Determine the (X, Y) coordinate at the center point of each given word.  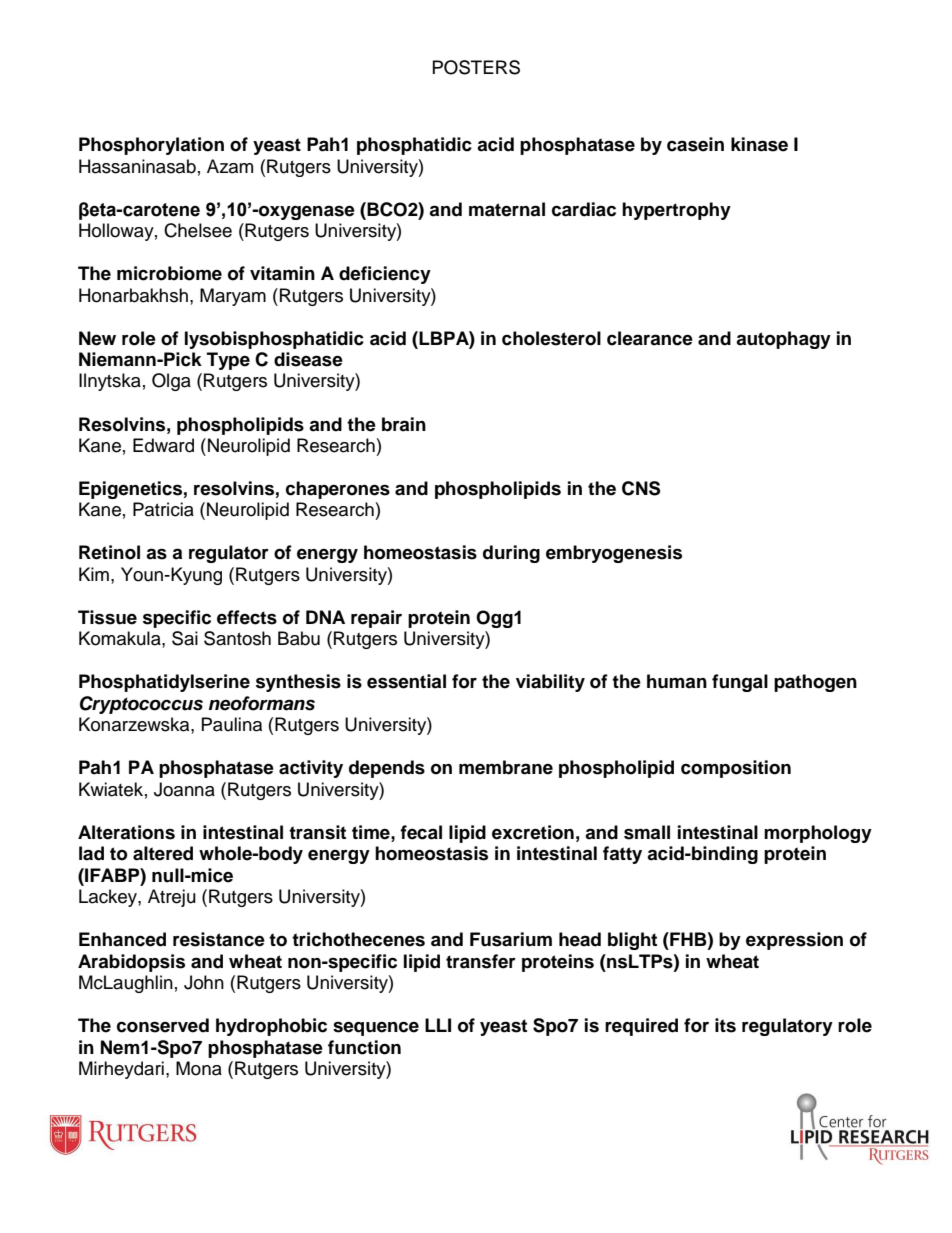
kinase (759, 144)
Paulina (232, 724)
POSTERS (476, 67)
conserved (163, 1025)
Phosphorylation (151, 146)
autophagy (783, 340)
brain (404, 424)
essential (406, 681)
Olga (171, 382)
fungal (740, 683)
